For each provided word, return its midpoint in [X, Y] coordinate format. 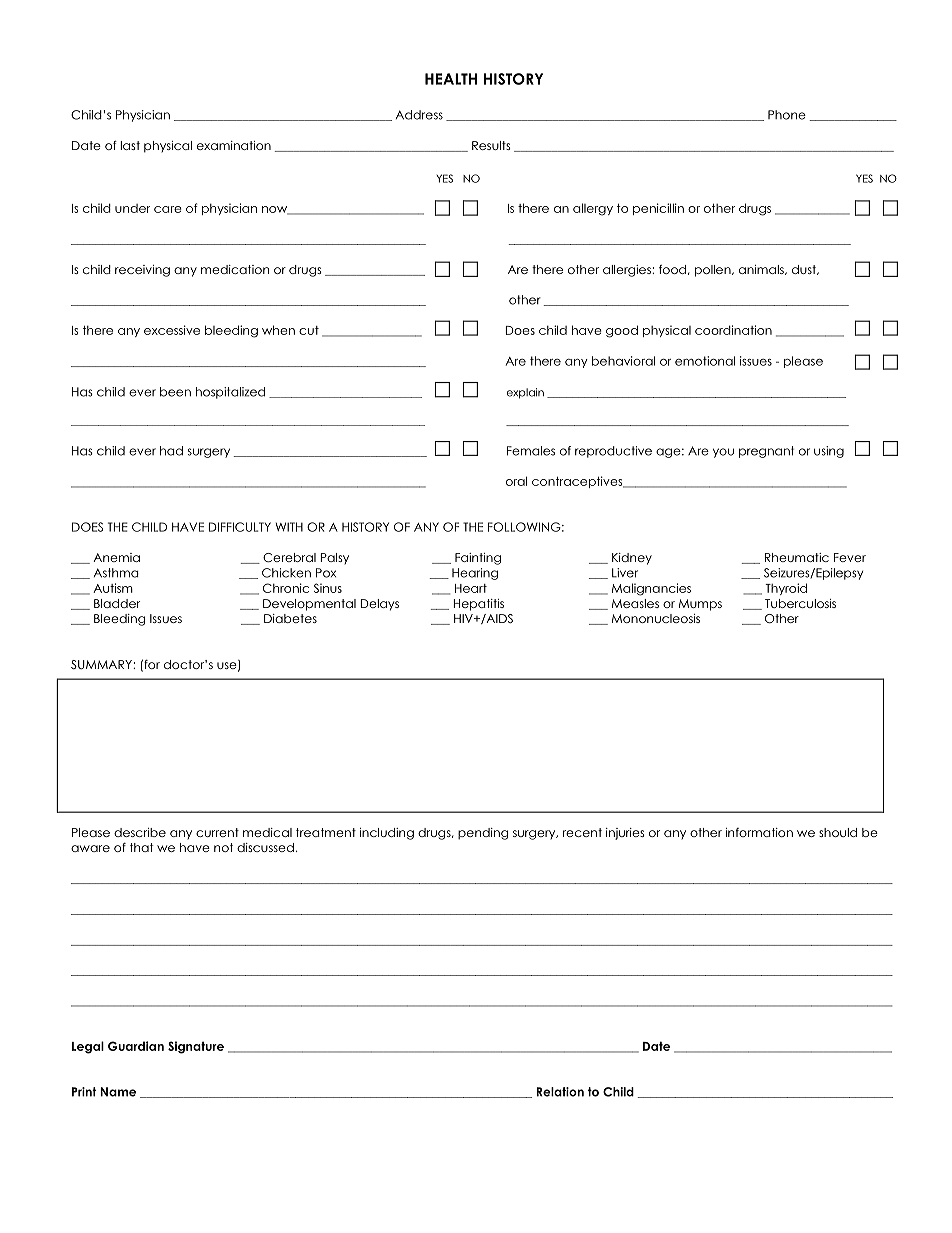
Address [419, 115]
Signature [196, 1047]
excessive [172, 330]
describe [140, 832]
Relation [560, 1092]
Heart [471, 588]
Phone [787, 115]
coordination [733, 330]
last [130, 145]
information [759, 832]
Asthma [116, 573]
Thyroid [786, 589]
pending [483, 834]
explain [525, 393]
